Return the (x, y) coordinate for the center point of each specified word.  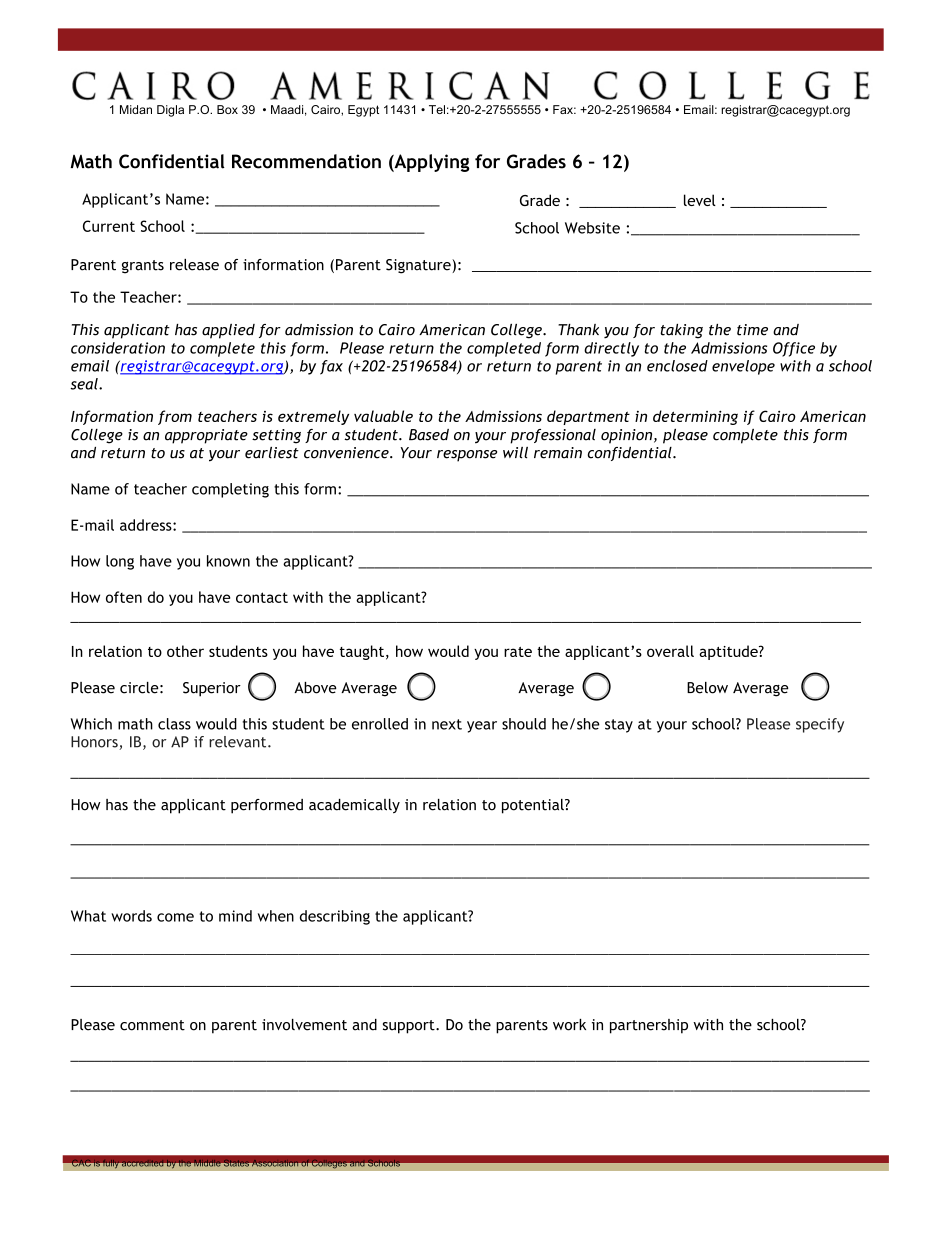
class (174, 724)
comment (152, 1025)
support (410, 1027)
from (175, 417)
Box (227, 109)
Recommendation (306, 161)
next (447, 724)
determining (695, 417)
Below (707, 688)
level (700, 200)
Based (429, 435)
